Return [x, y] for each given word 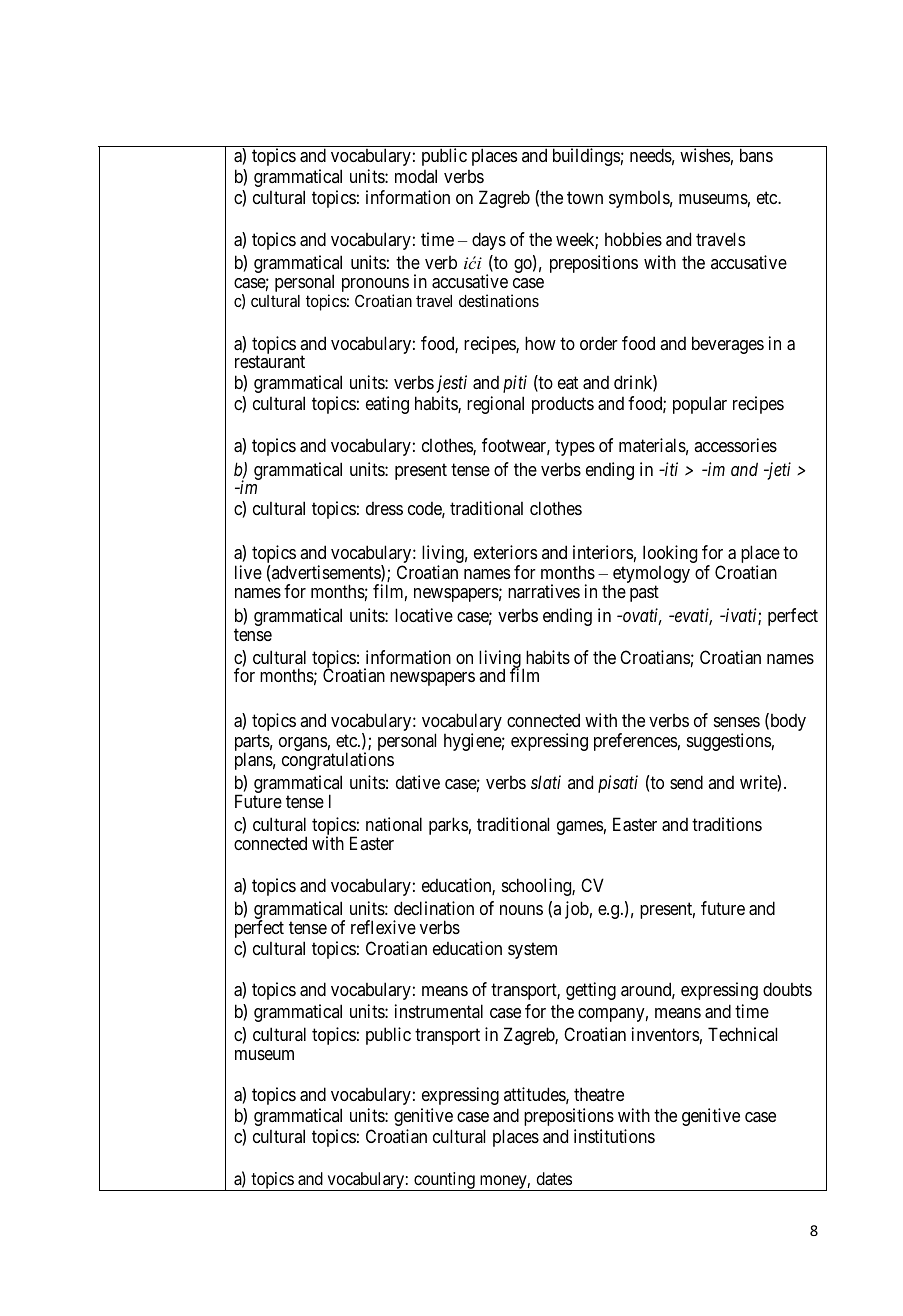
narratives [544, 591]
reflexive [383, 927]
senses [737, 722]
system [532, 950]
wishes [705, 155]
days [489, 241]
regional [495, 405]
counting [444, 1181]
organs [303, 744]
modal [416, 176]
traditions [727, 824]
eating [387, 405]
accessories [735, 445]
